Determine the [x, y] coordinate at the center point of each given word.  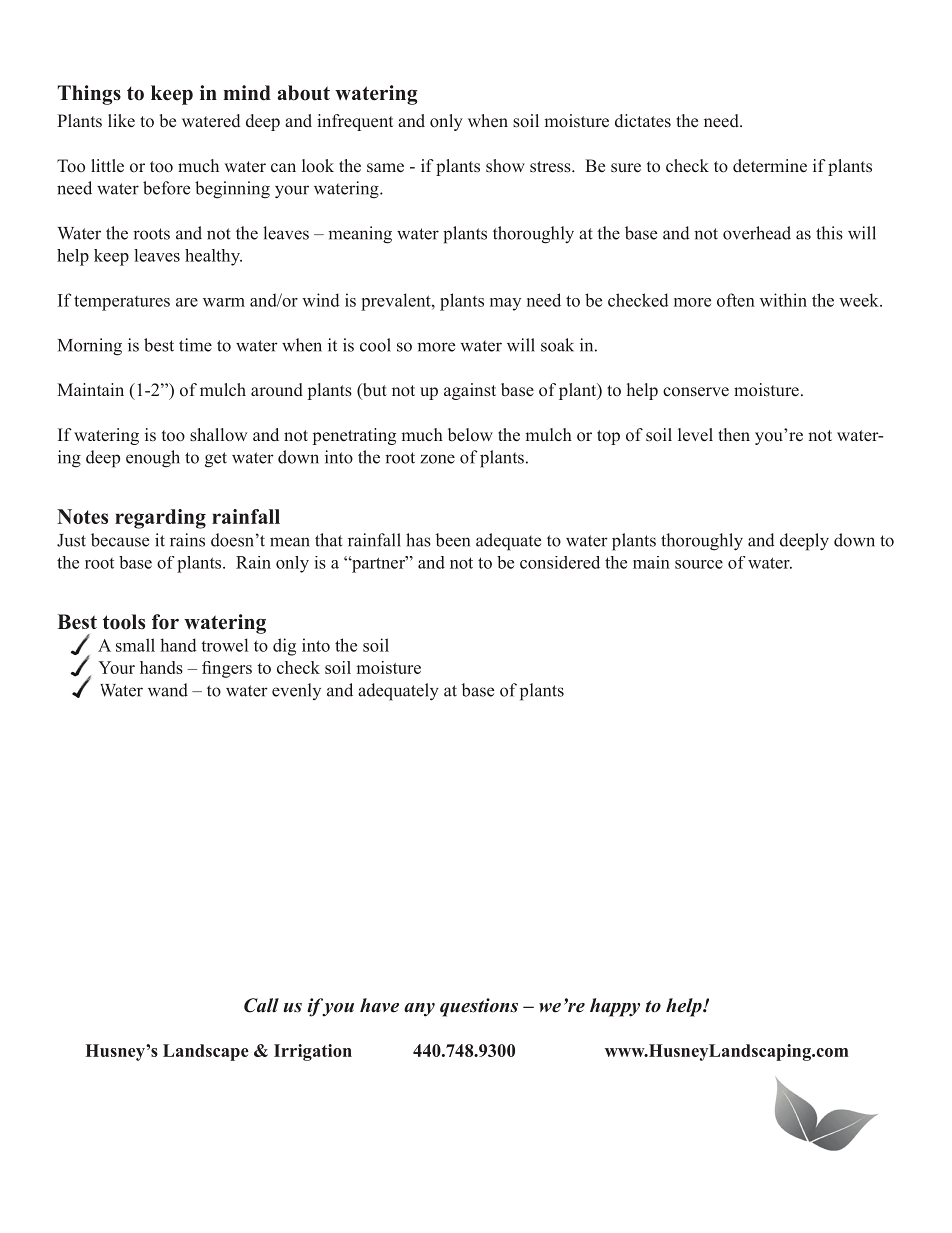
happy [615, 1007]
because [120, 540]
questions [479, 1007]
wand [168, 690]
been [453, 540]
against [470, 391]
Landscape [206, 1052]
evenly [296, 691]
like [121, 121]
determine [770, 166]
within [783, 300]
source [699, 564]
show [505, 166]
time [195, 345]
